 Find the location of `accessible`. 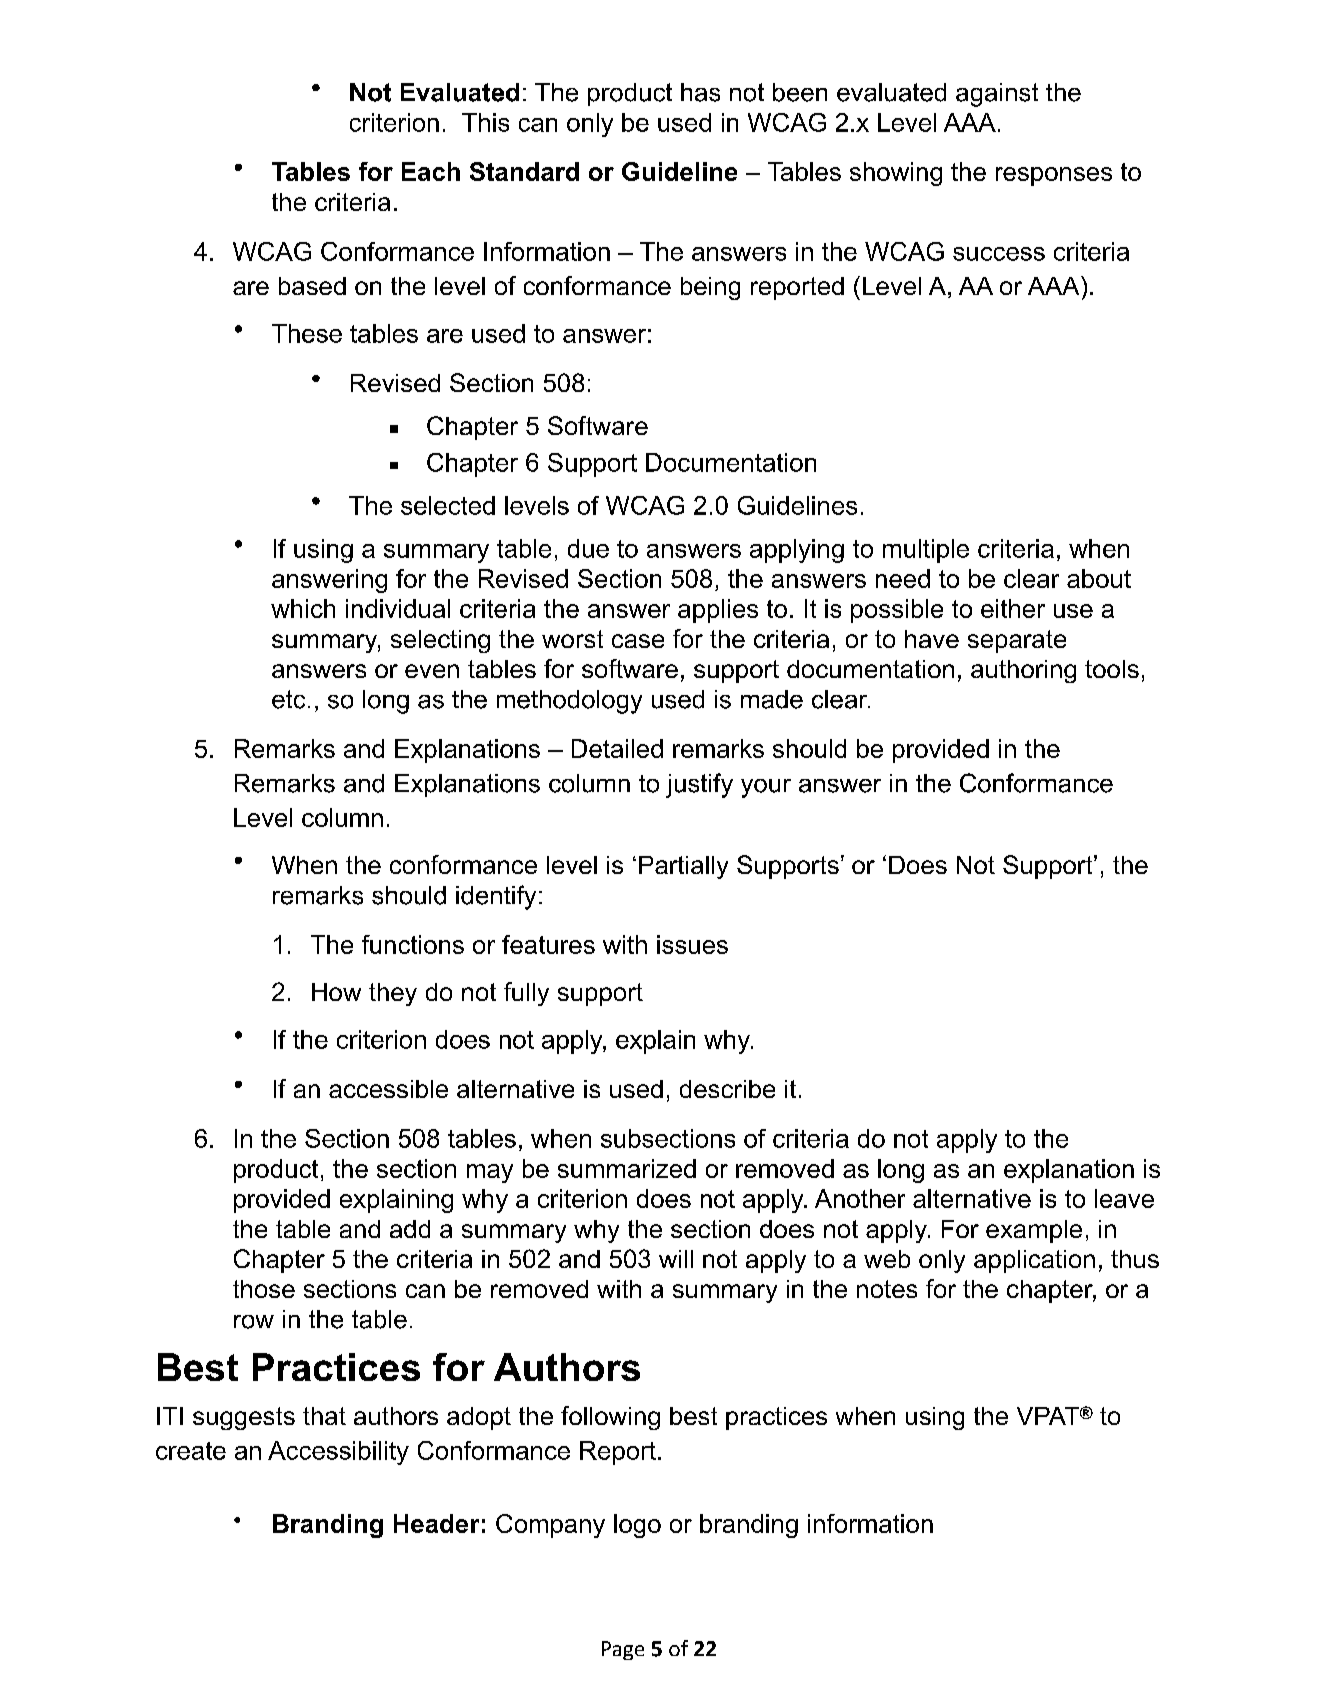

accessible is located at coordinates (388, 1089).
